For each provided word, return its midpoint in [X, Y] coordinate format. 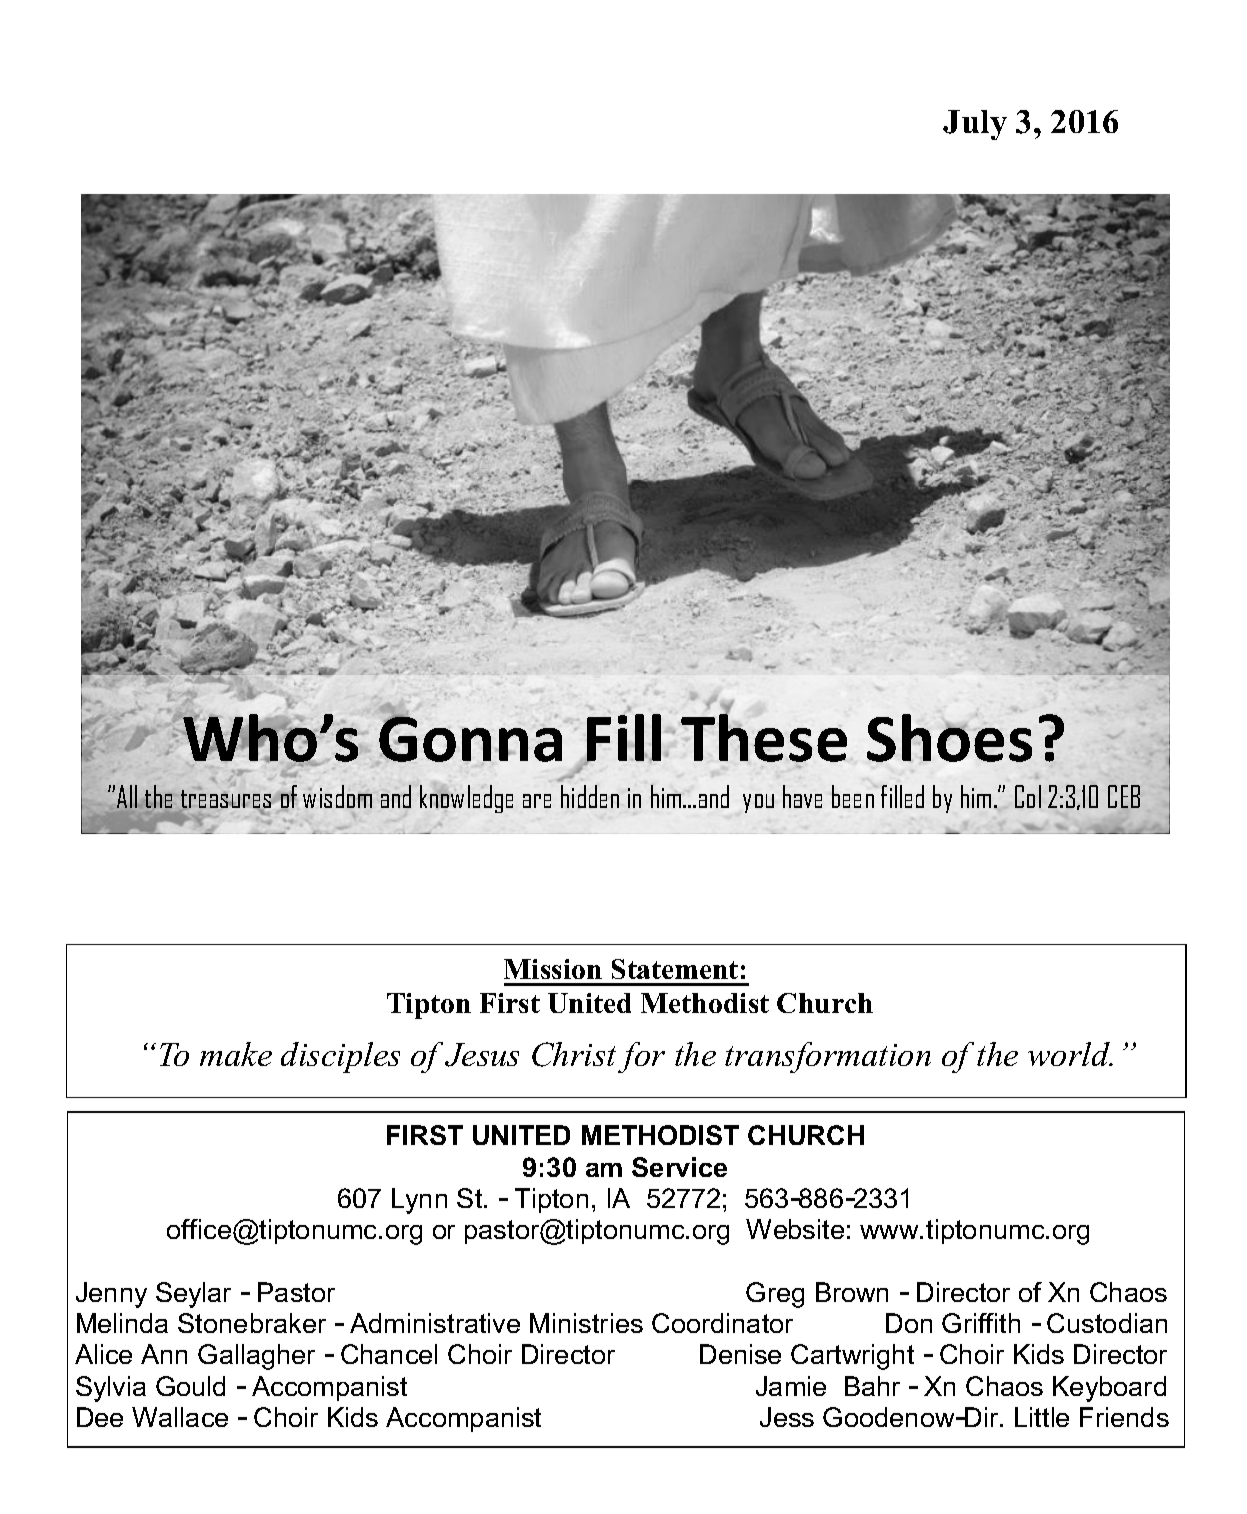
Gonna [469, 739]
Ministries [586, 1323]
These [764, 736]
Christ [574, 1054]
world [1070, 1054]
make [236, 1054]
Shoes [949, 736]
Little [1042, 1417]
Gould [190, 1386]
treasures [225, 799]
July [975, 125]
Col [1028, 796]
